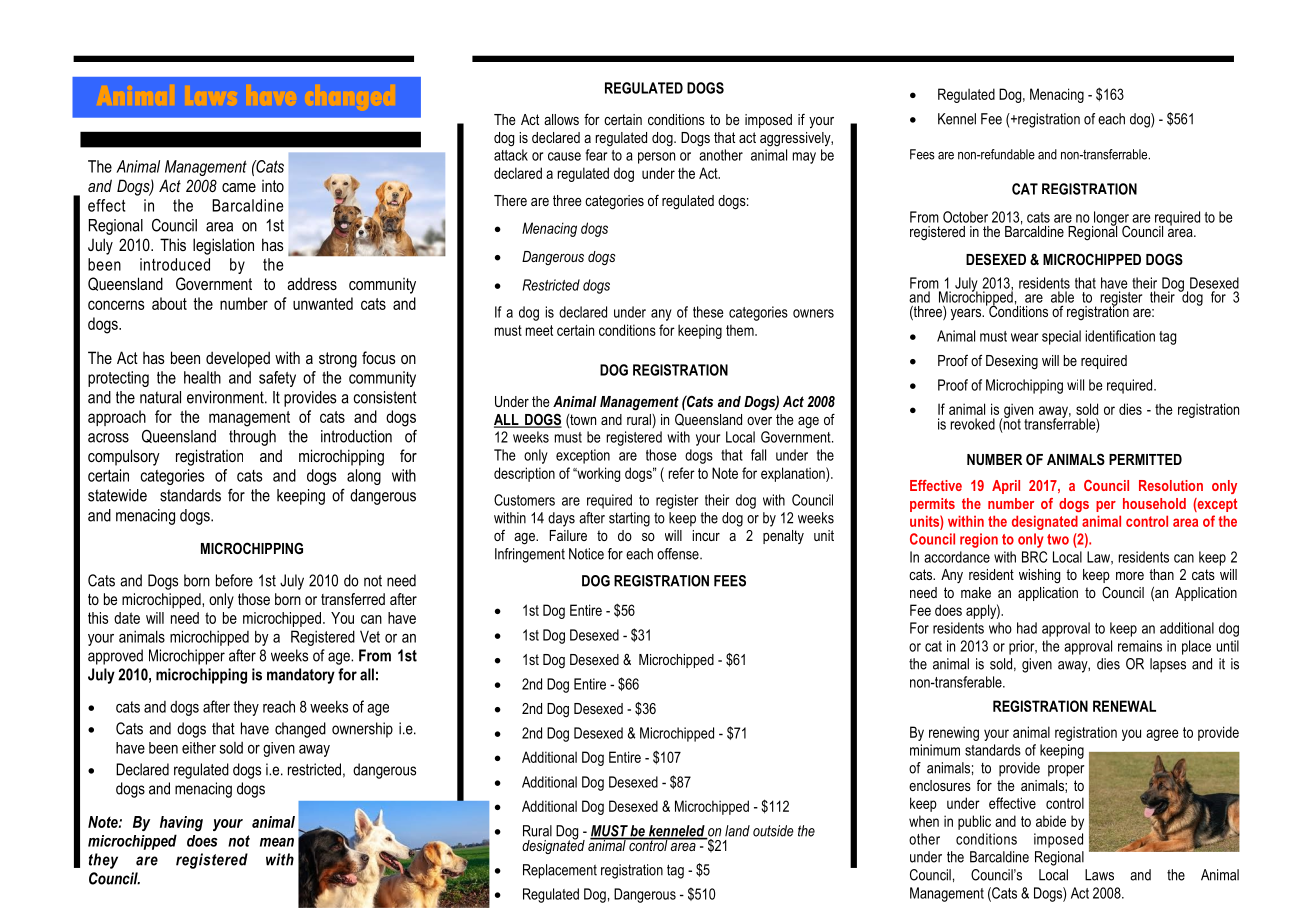 The height and width of the image is (924, 1308). Describe the element at coordinates (773, 831) in the image. I see `outside` at that location.
